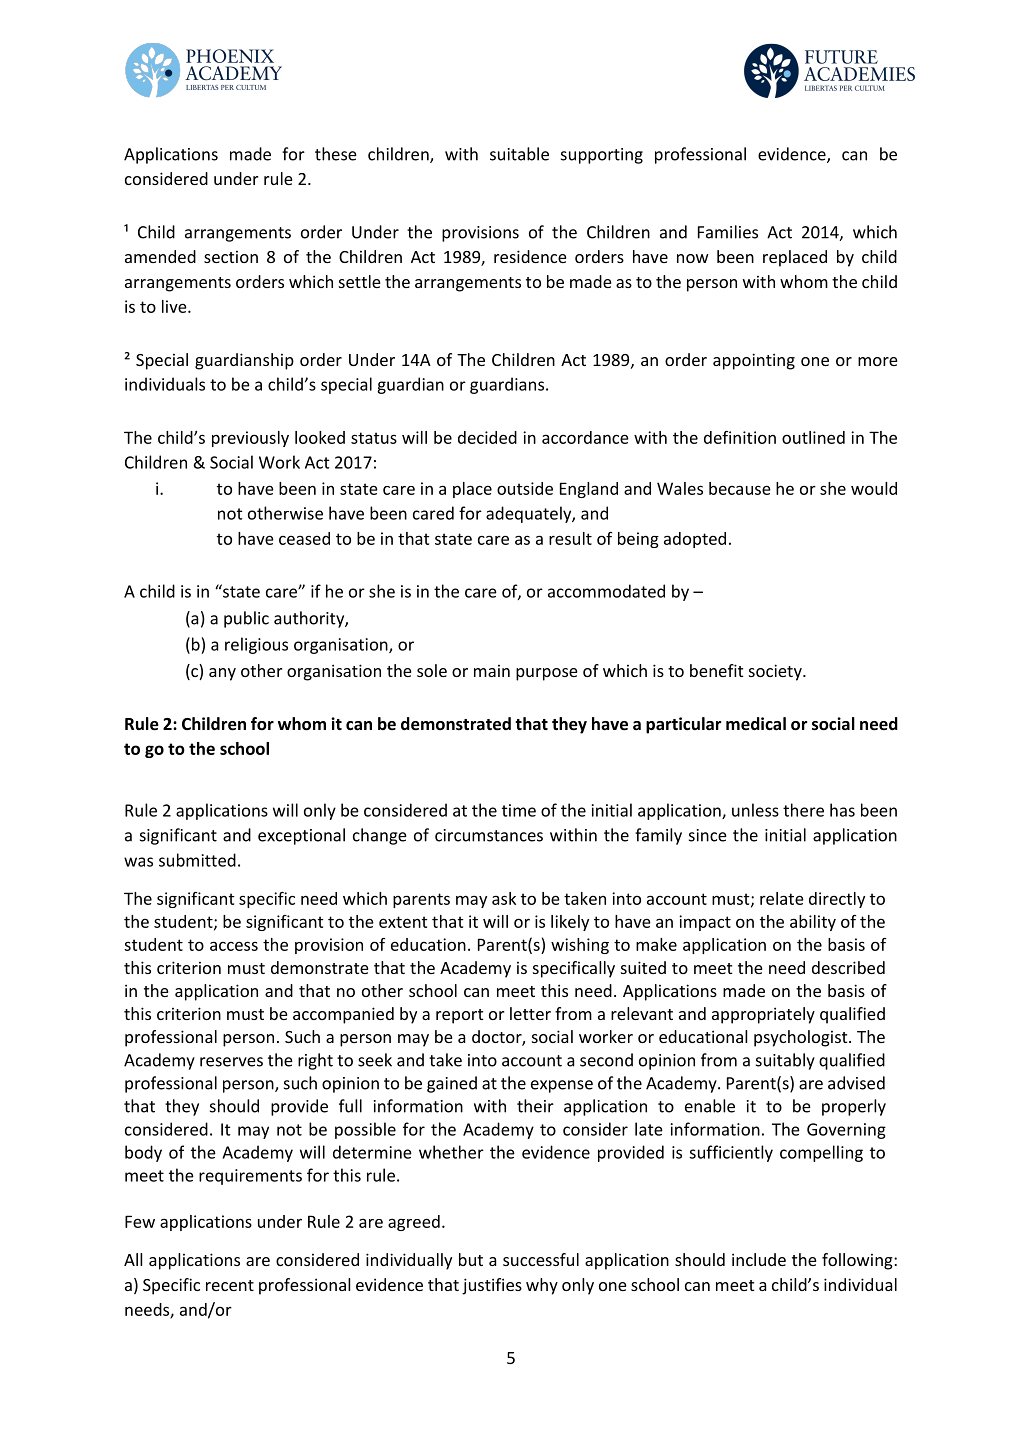  Describe the element at coordinates (541, 1259) in the image. I see `successful` at that location.
